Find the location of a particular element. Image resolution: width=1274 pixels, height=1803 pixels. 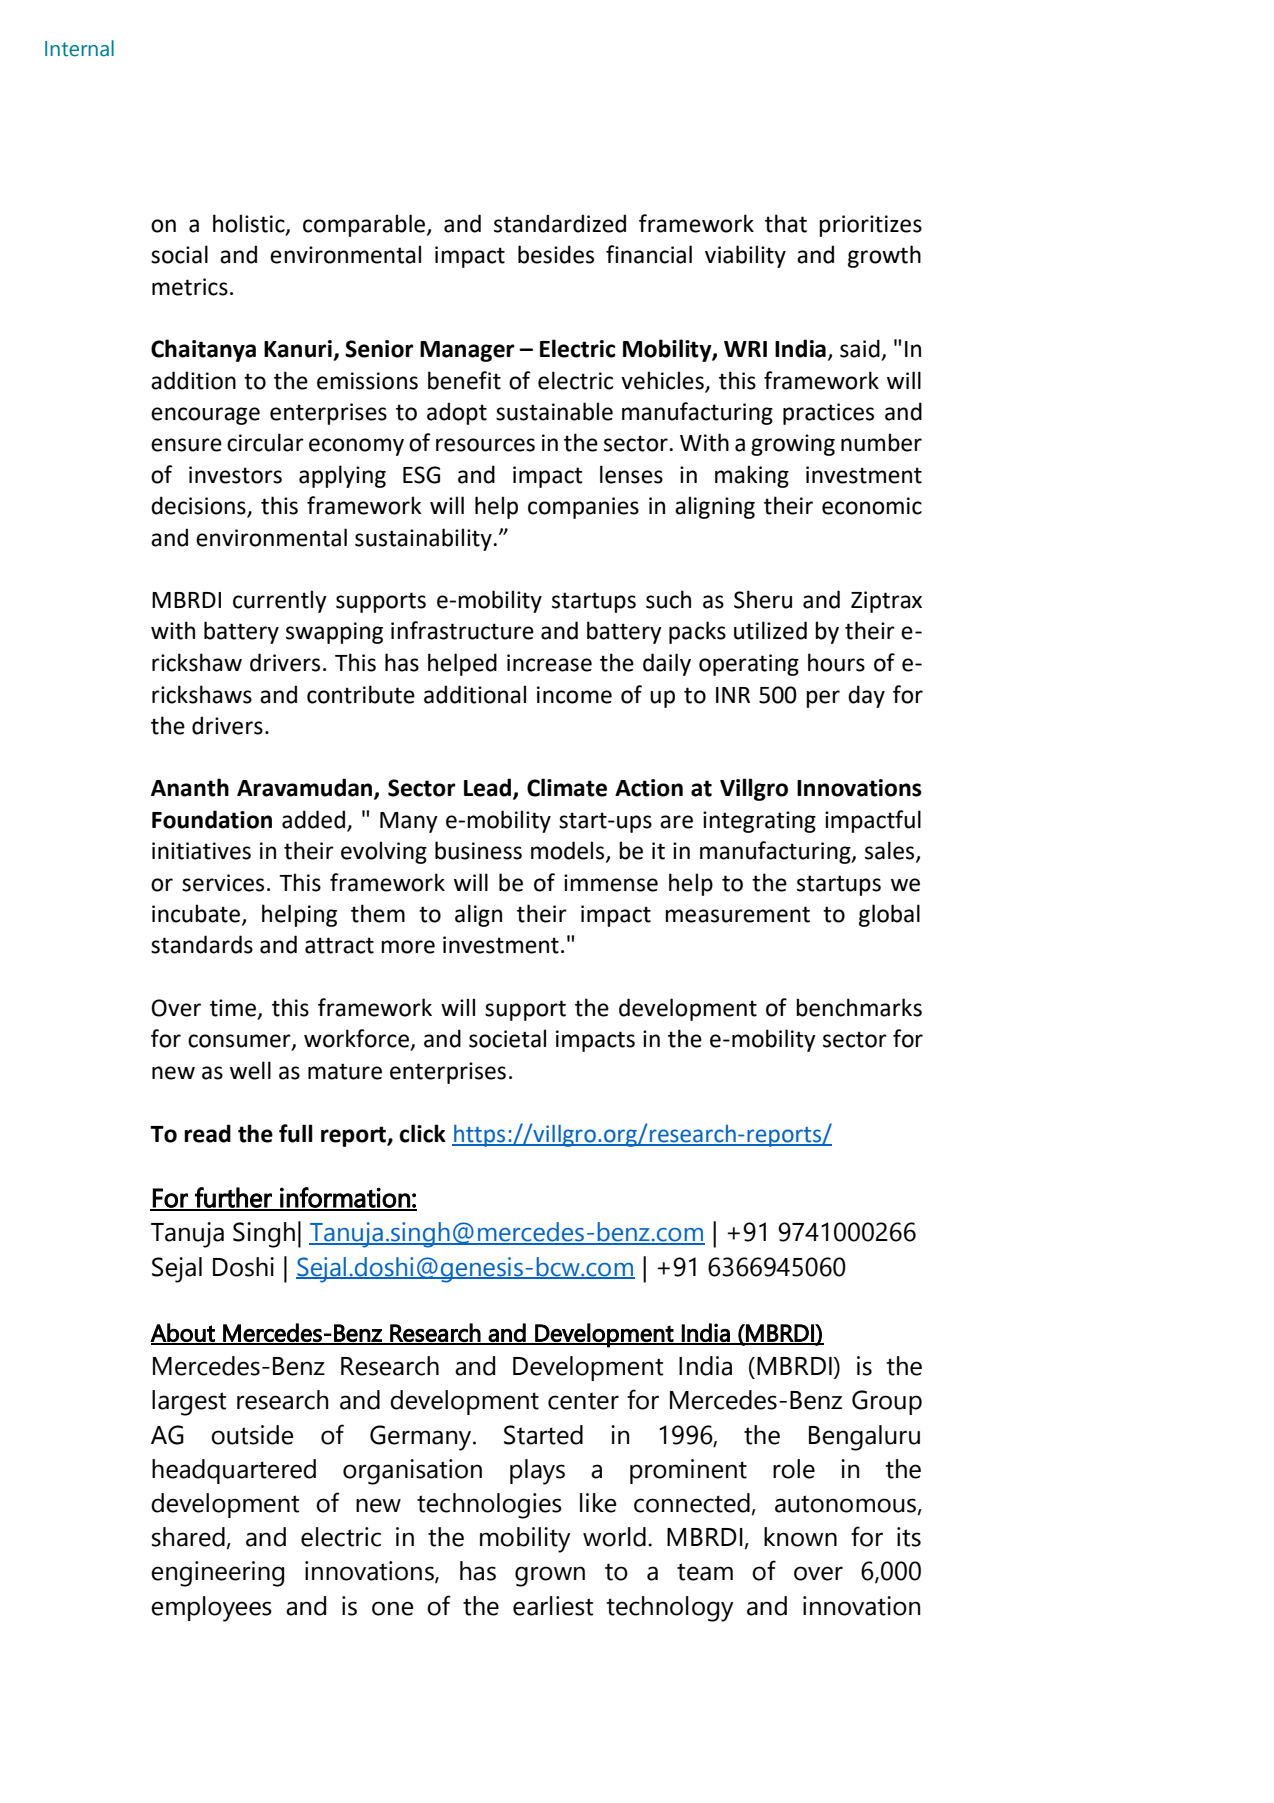

that is located at coordinates (786, 223).
